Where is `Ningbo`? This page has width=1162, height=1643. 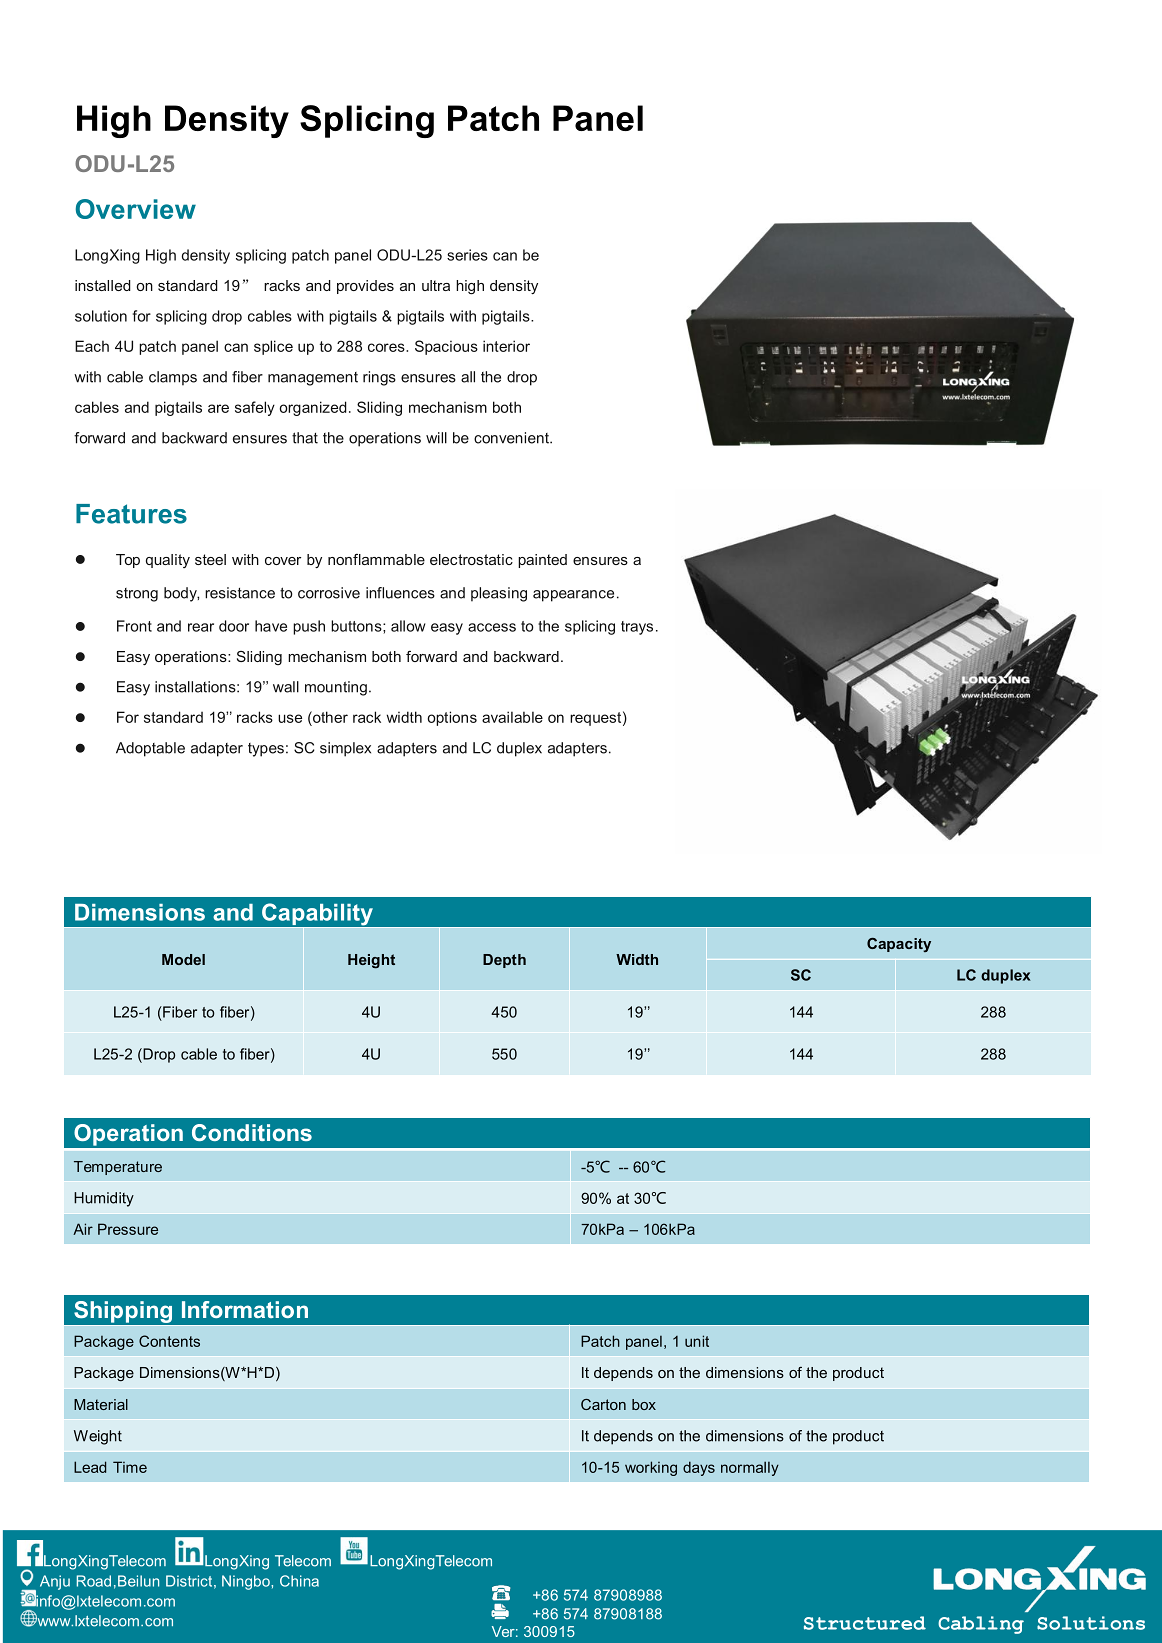
Ningbo is located at coordinates (247, 1582).
